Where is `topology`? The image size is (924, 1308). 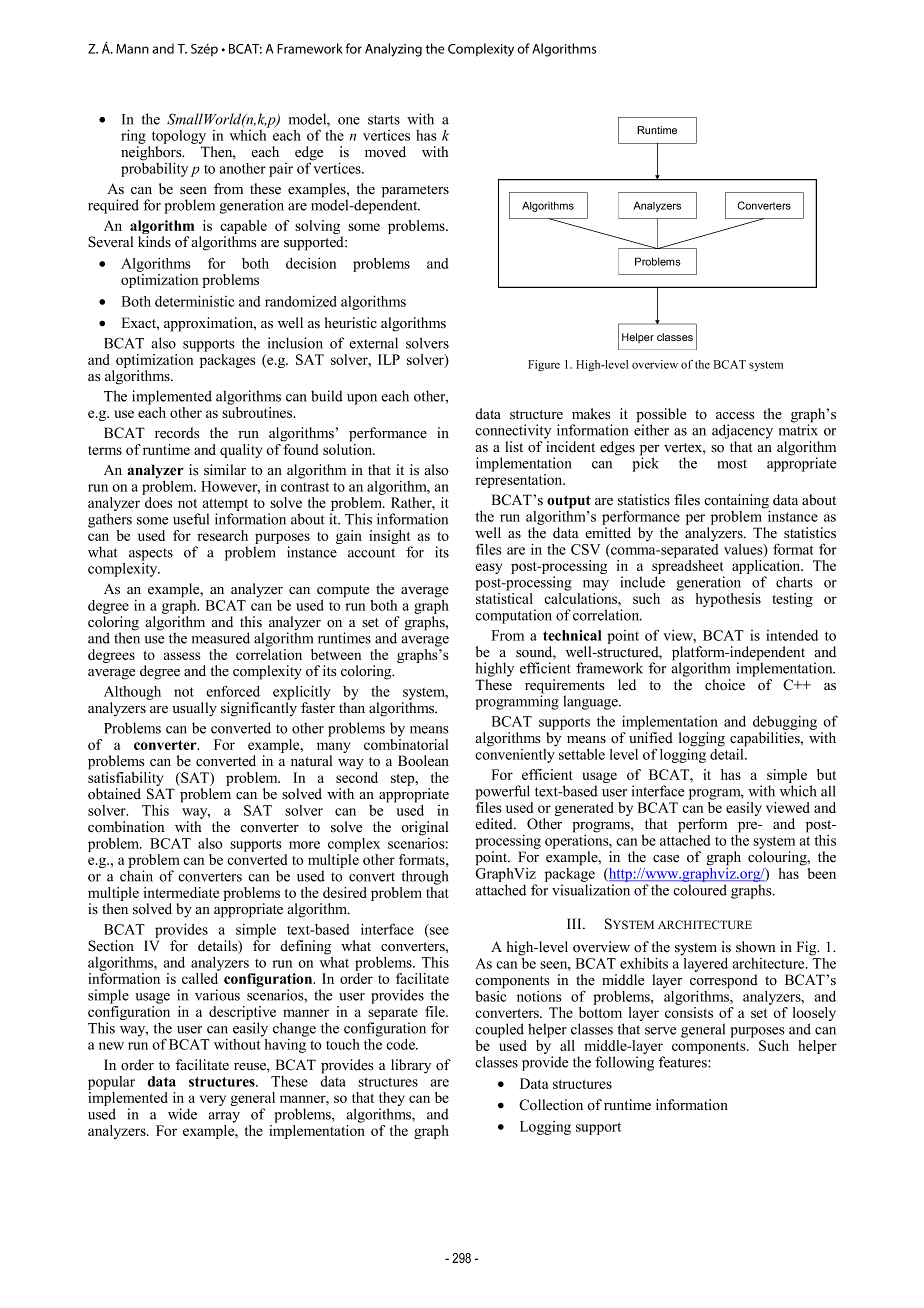
topology is located at coordinates (179, 138).
